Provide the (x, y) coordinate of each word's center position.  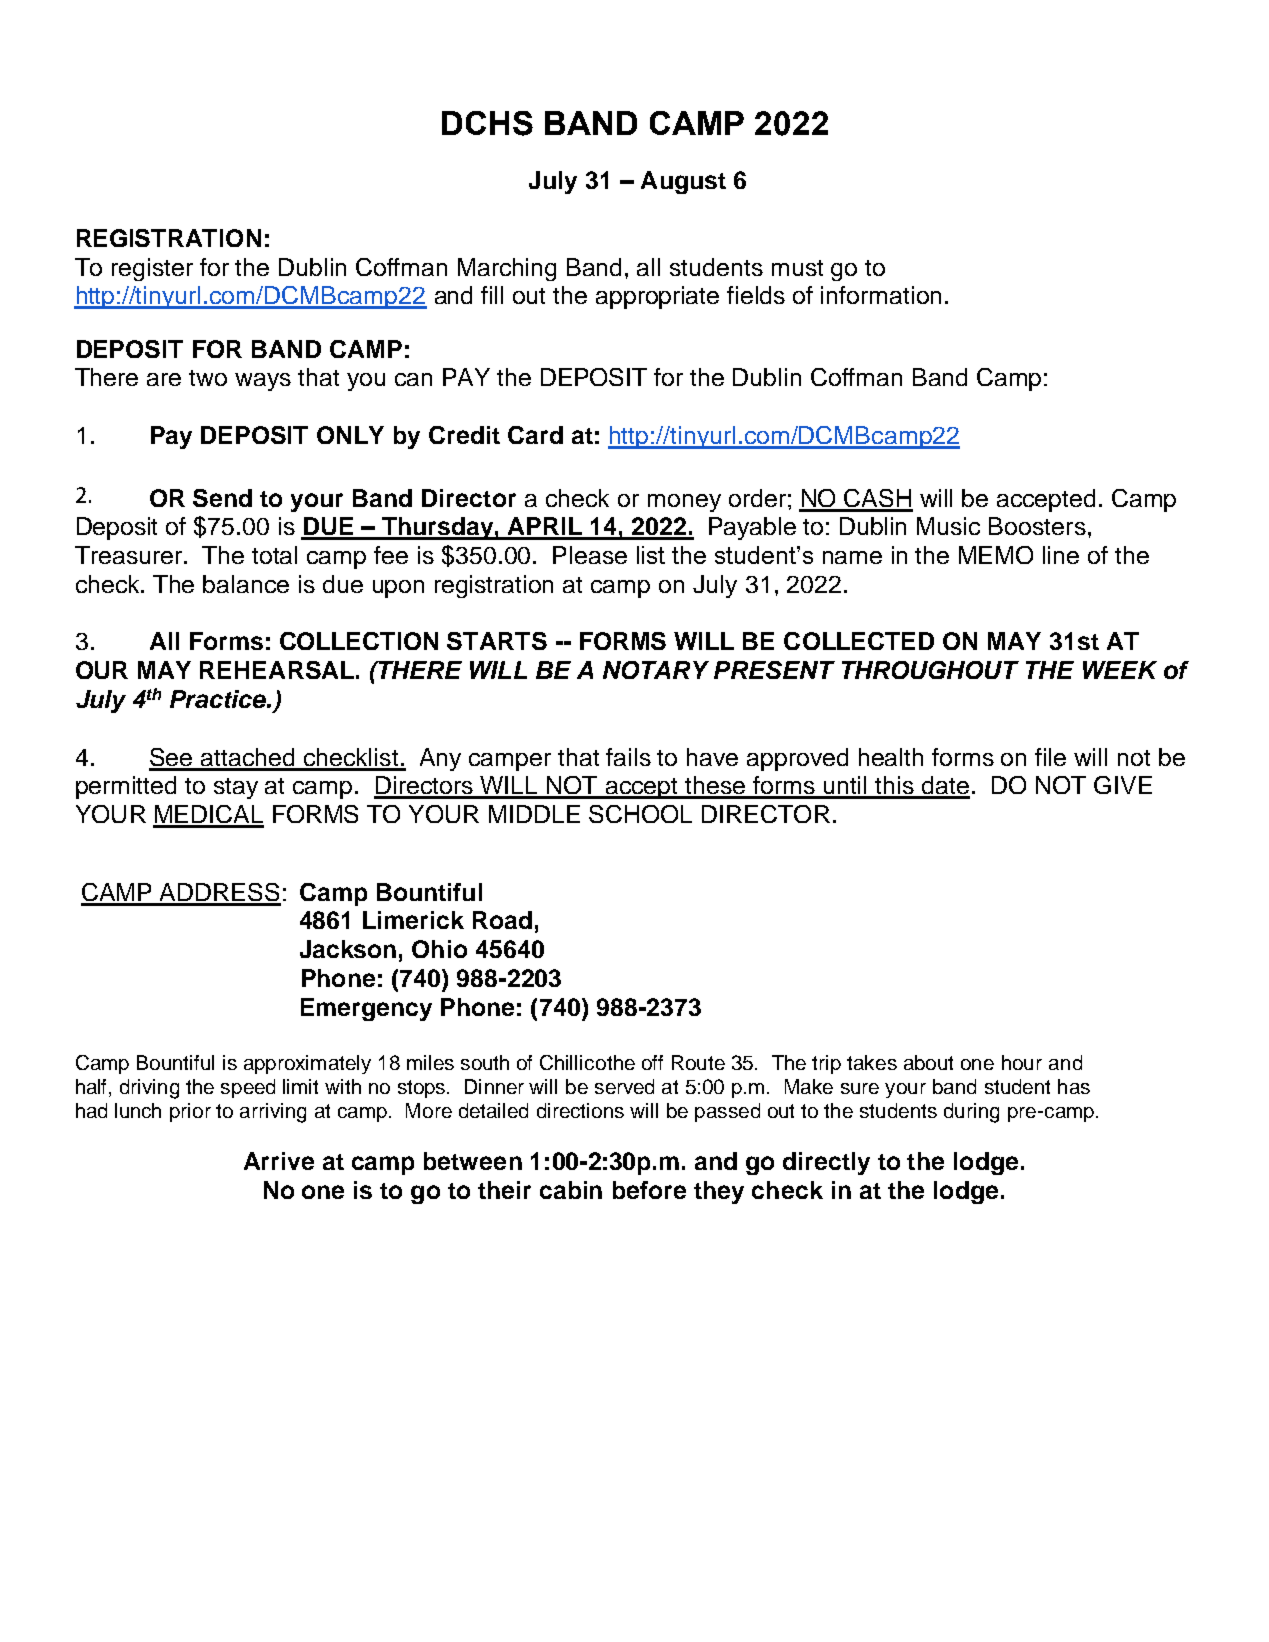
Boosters (1037, 526)
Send (222, 498)
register (152, 269)
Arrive (279, 1161)
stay (236, 788)
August (683, 182)
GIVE (1123, 785)
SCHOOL (640, 814)
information (881, 295)
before (649, 1190)
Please (590, 555)
